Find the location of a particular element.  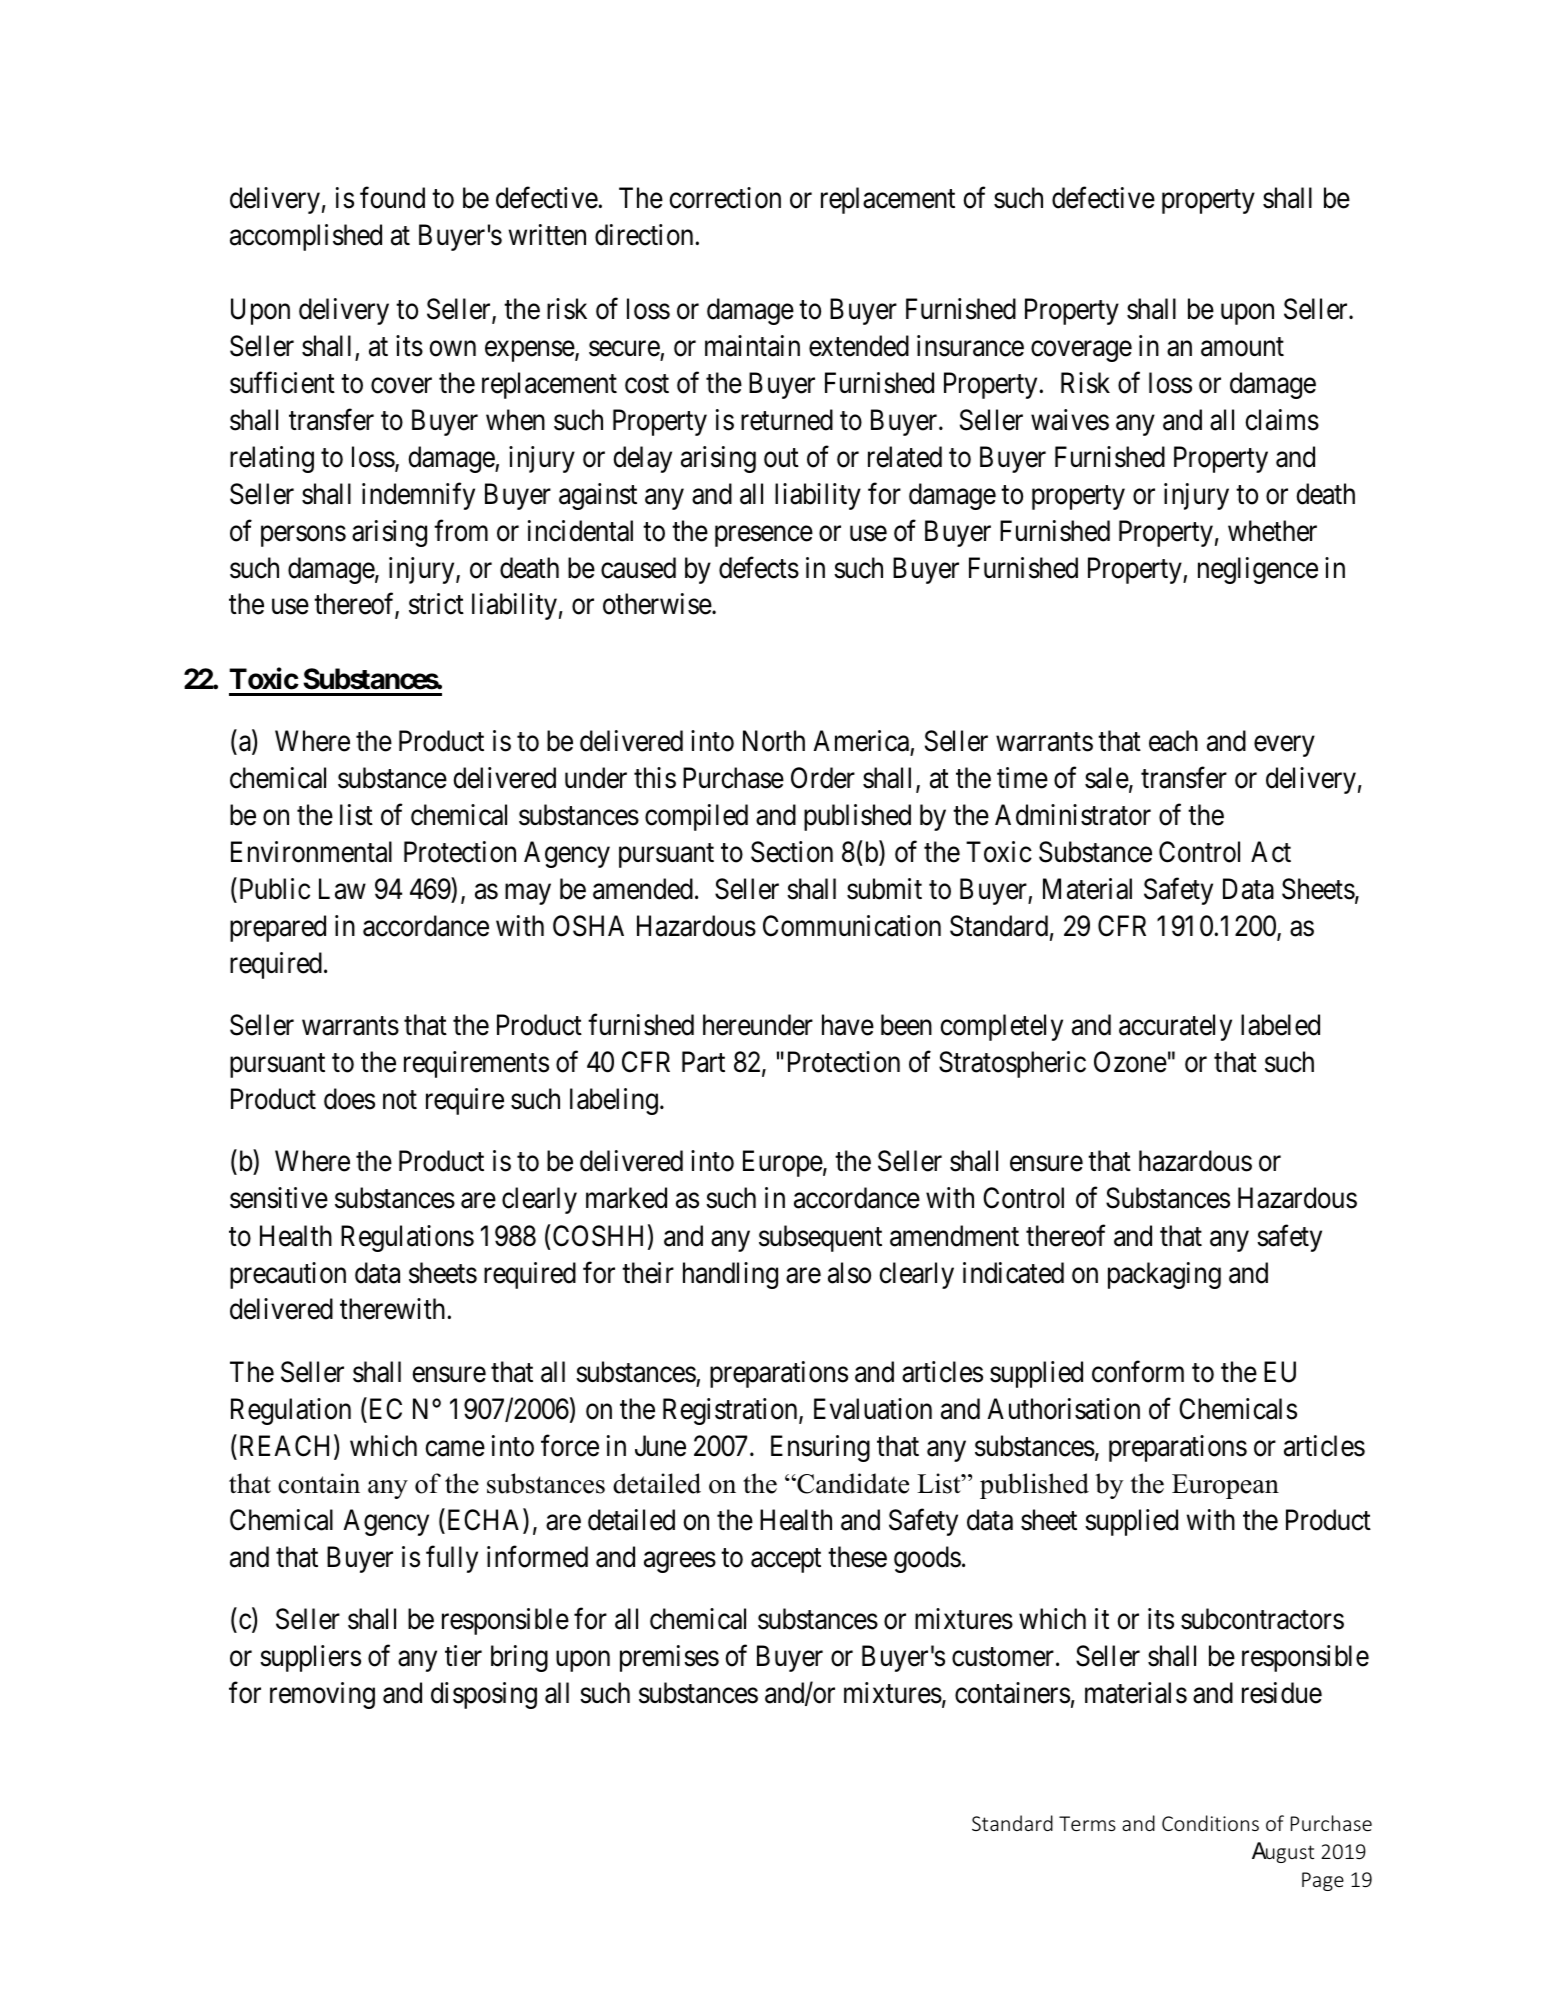

packaging is located at coordinates (1164, 1275).
